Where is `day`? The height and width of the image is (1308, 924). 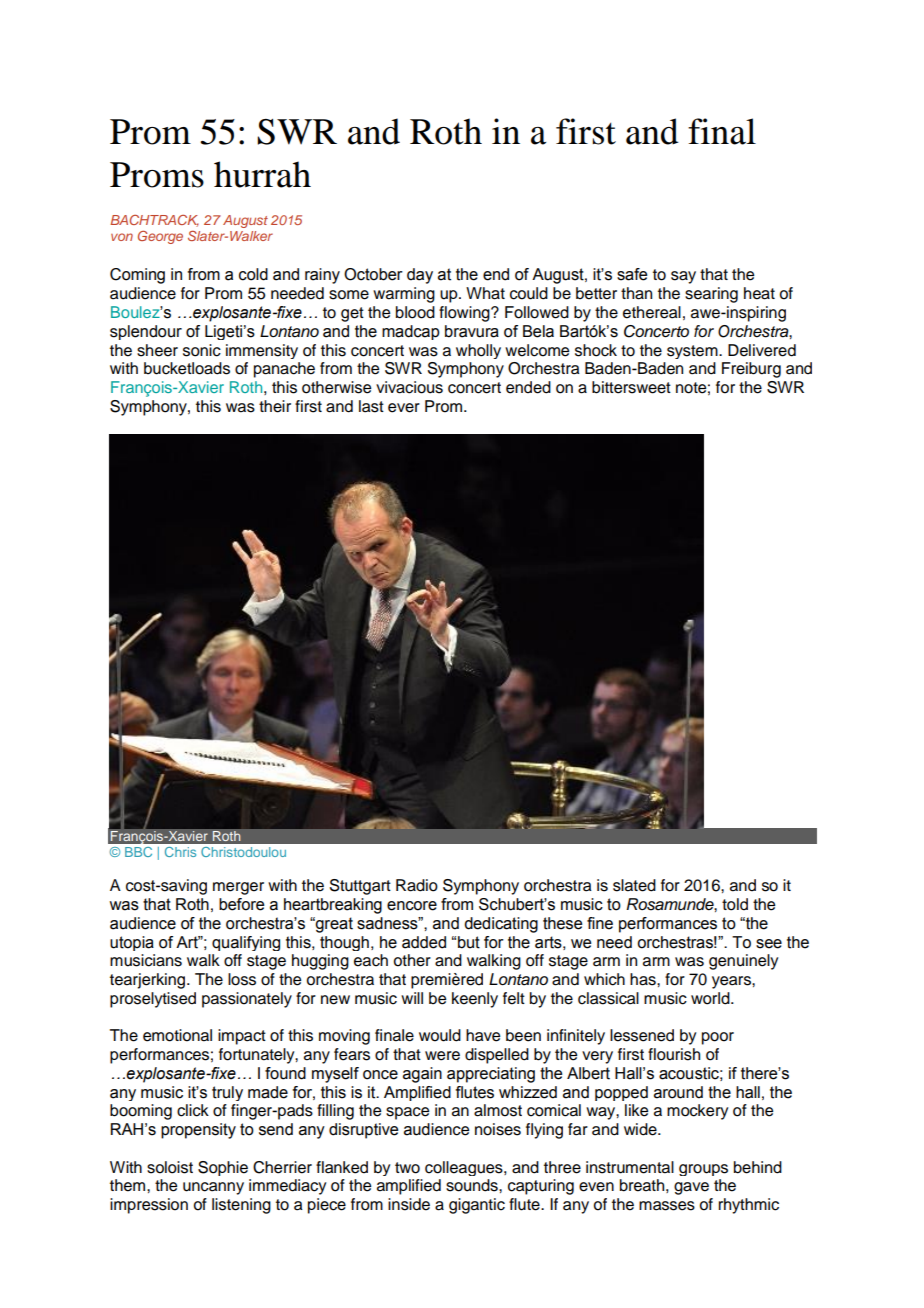 day is located at coordinates (420, 276).
